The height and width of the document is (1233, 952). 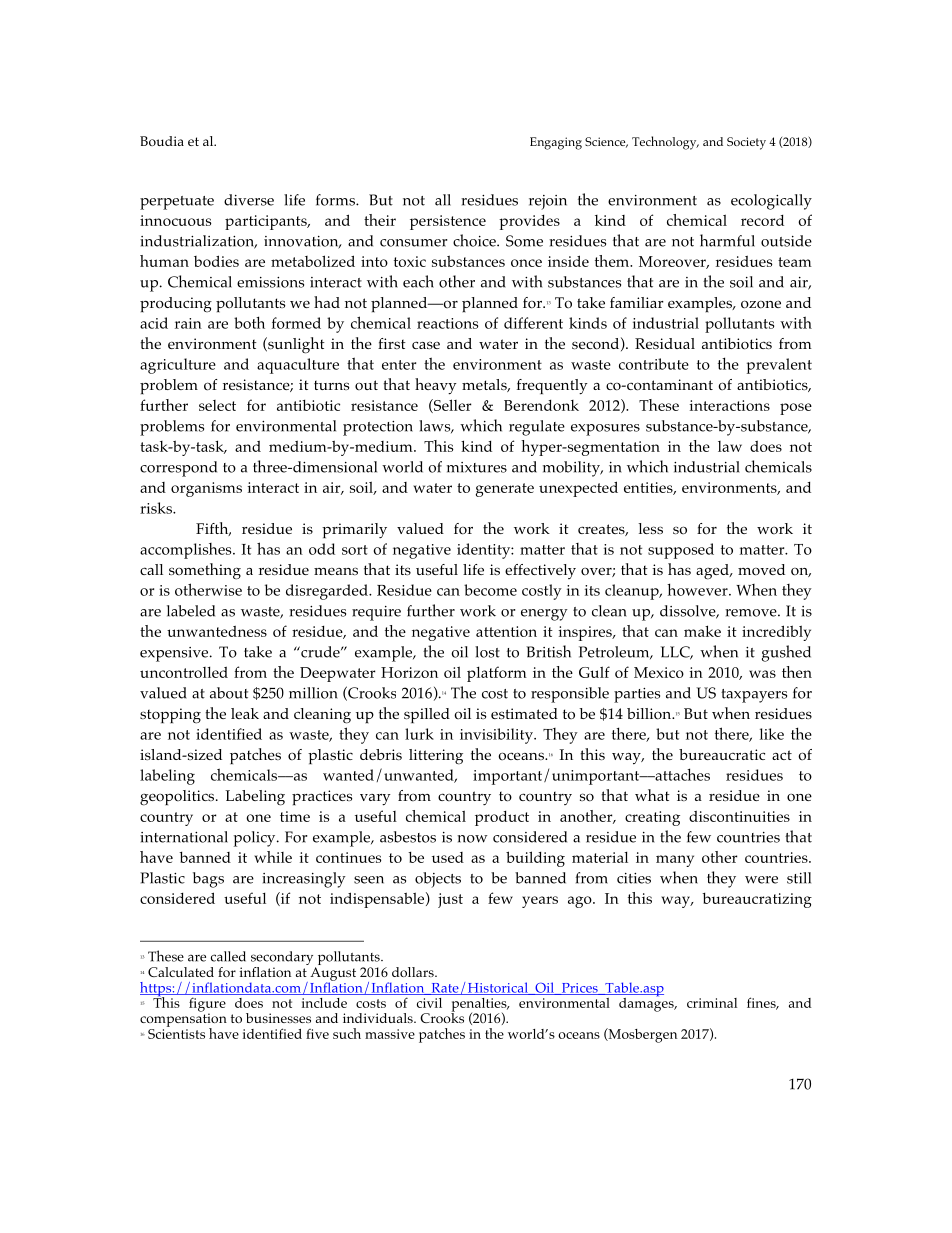 I want to click on exposures, so click(x=605, y=430).
